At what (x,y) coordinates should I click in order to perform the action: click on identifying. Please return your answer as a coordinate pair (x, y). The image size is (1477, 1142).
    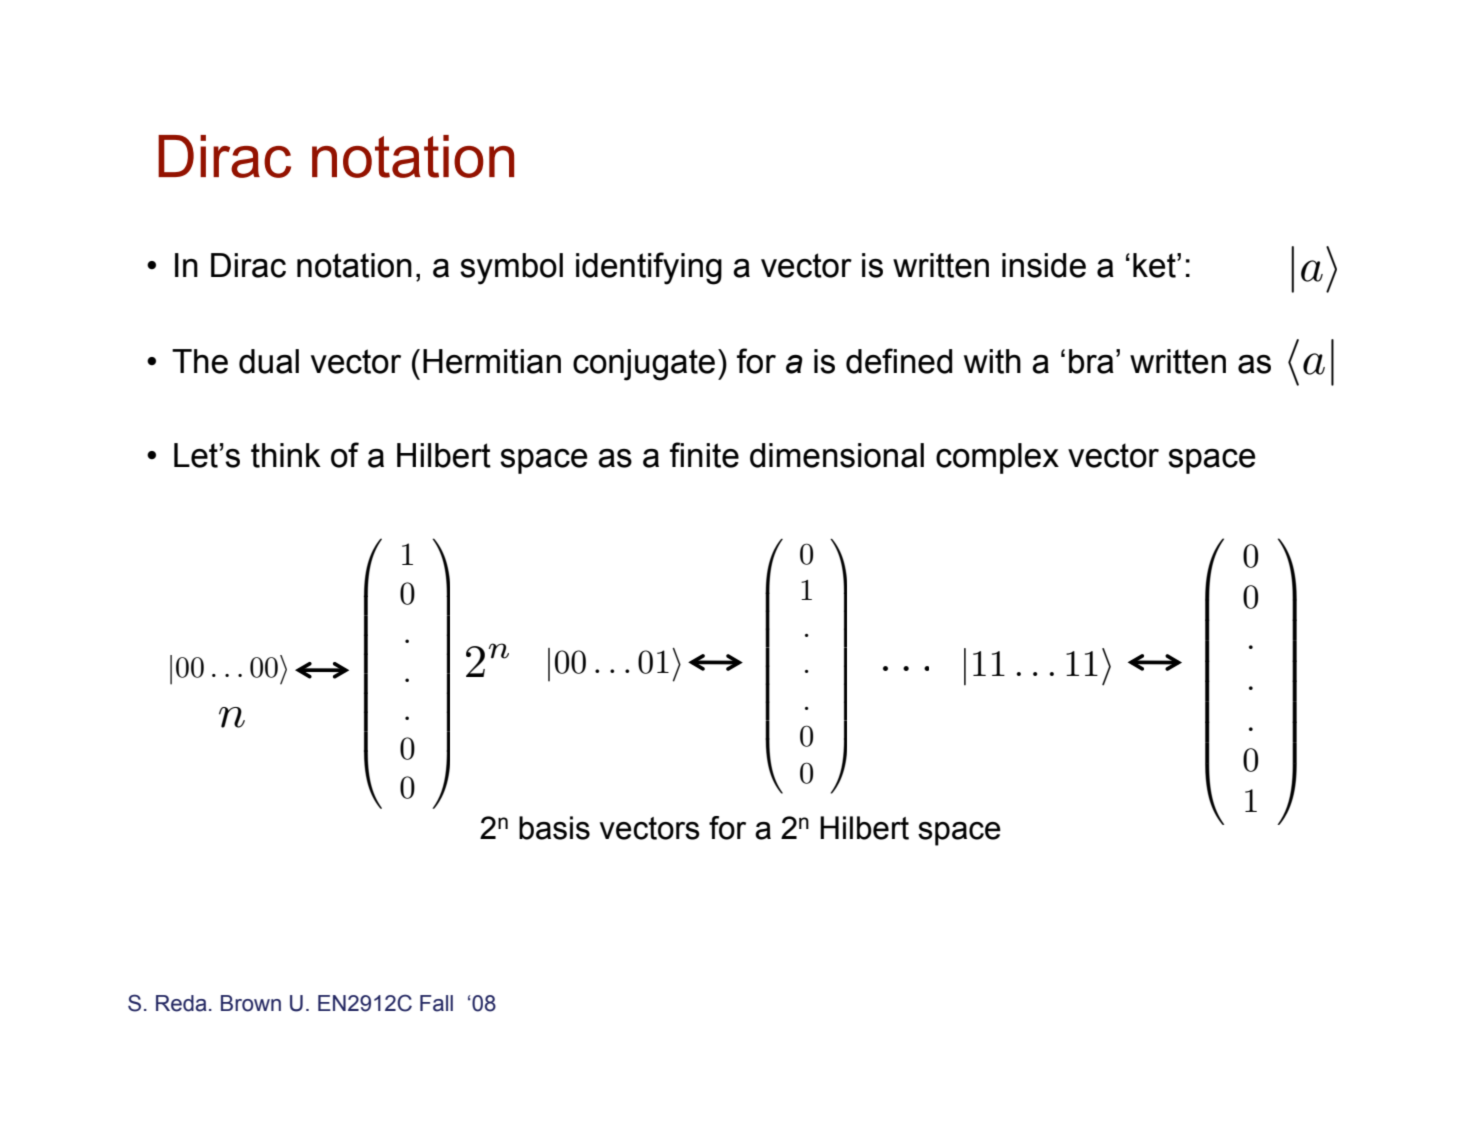
    Looking at the image, I should click on (649, 268).
